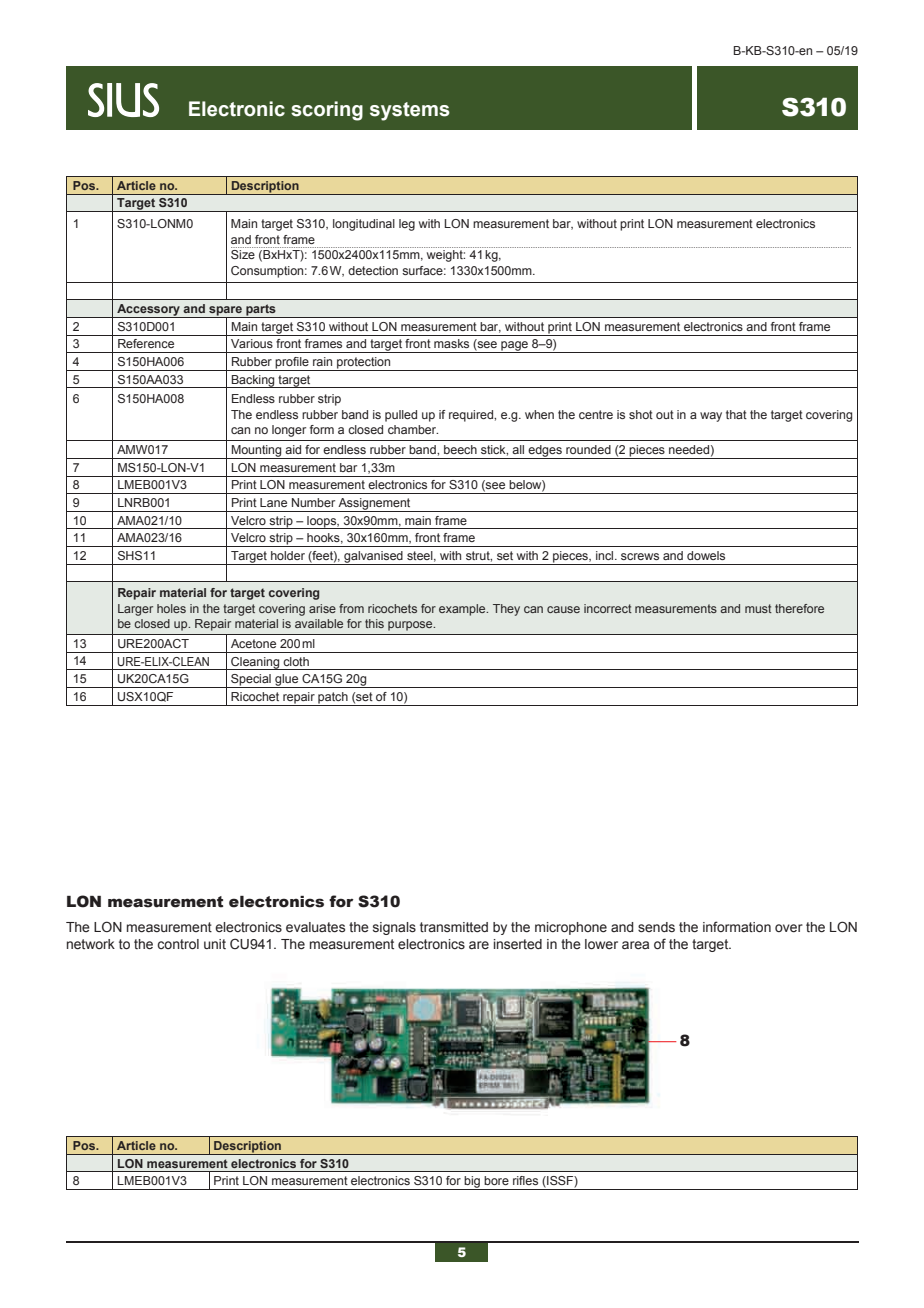 This document has height=1308, width=924. Describe the element at coordinates (148, 311) in the document. I see `Accessory` at that location.
